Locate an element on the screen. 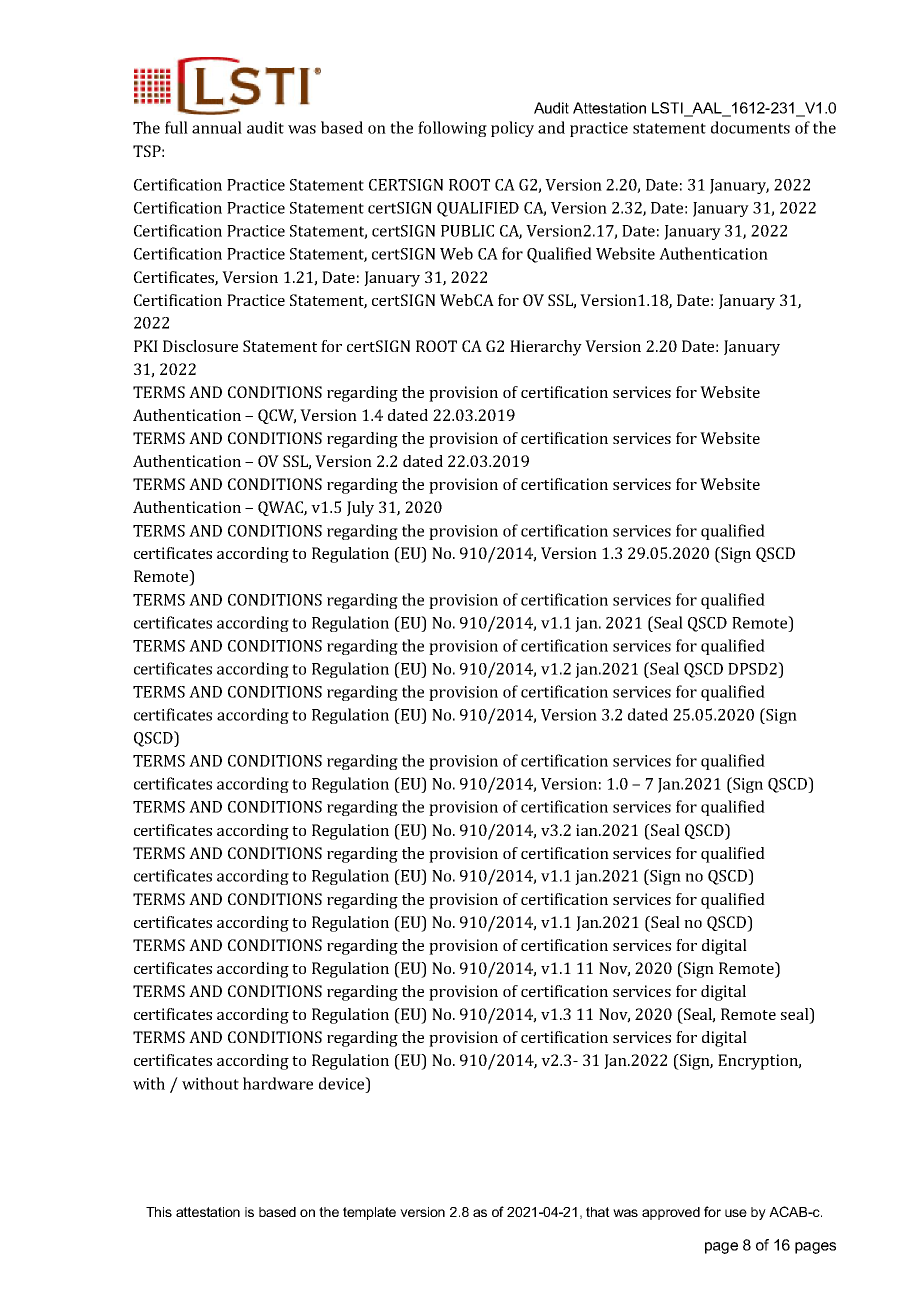 The height and width of the screenshot is (1308, 924). device is located at coordinates (343, 1083).
